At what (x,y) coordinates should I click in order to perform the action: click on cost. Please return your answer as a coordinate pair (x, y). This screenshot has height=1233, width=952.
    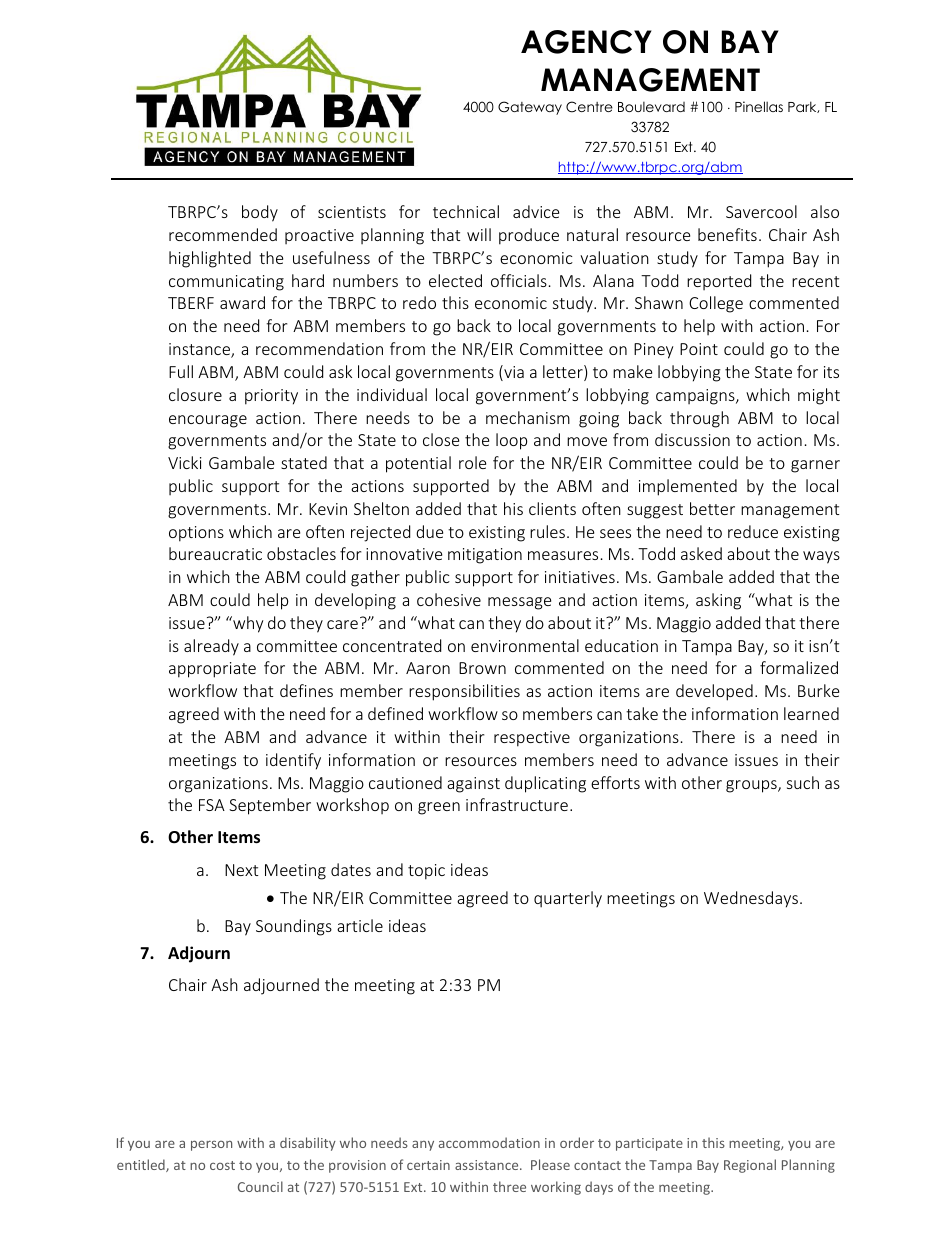
    Looking at the image, I should click on (222, 1165).
